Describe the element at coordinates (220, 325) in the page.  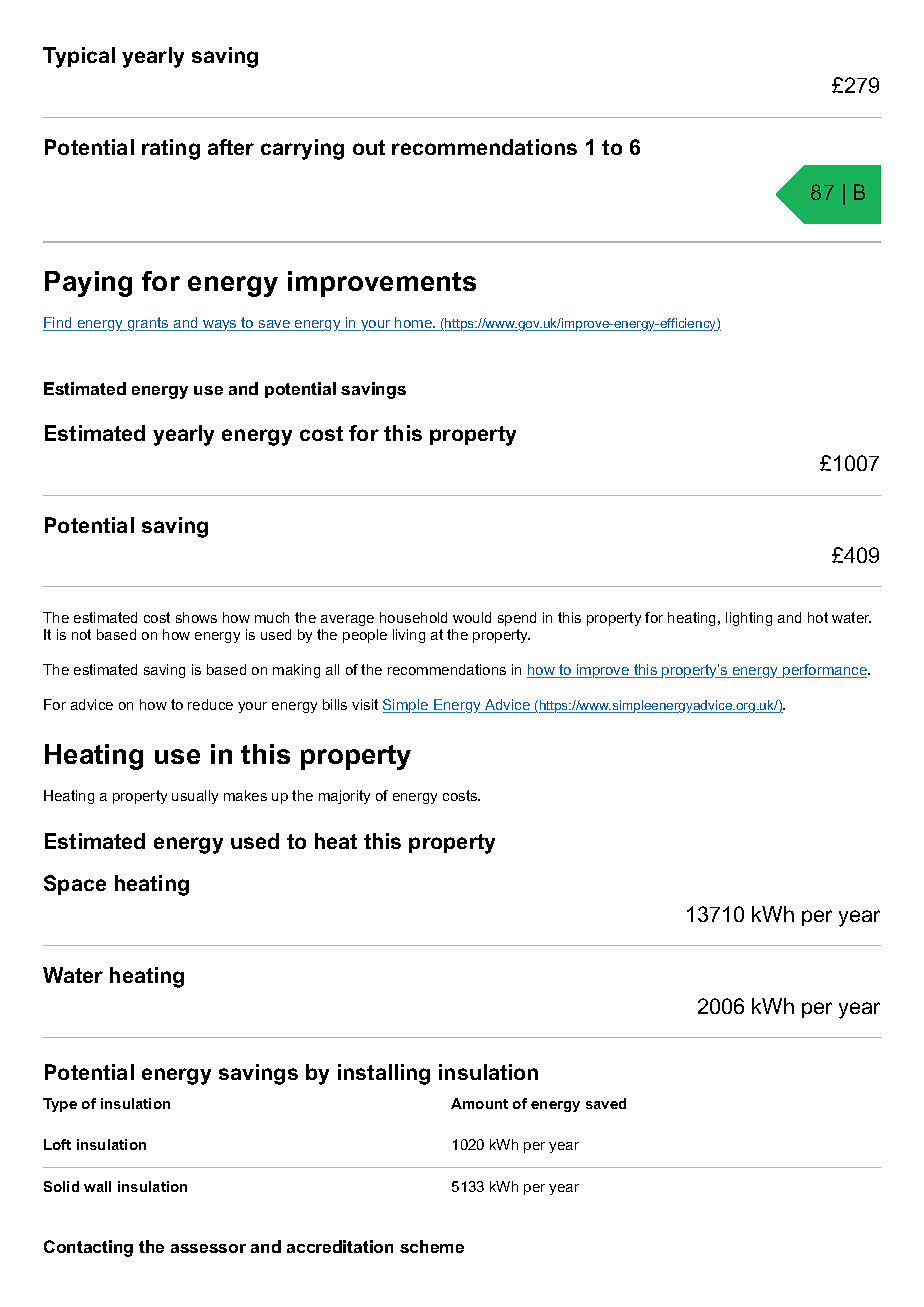
I see `ways` at that location.
